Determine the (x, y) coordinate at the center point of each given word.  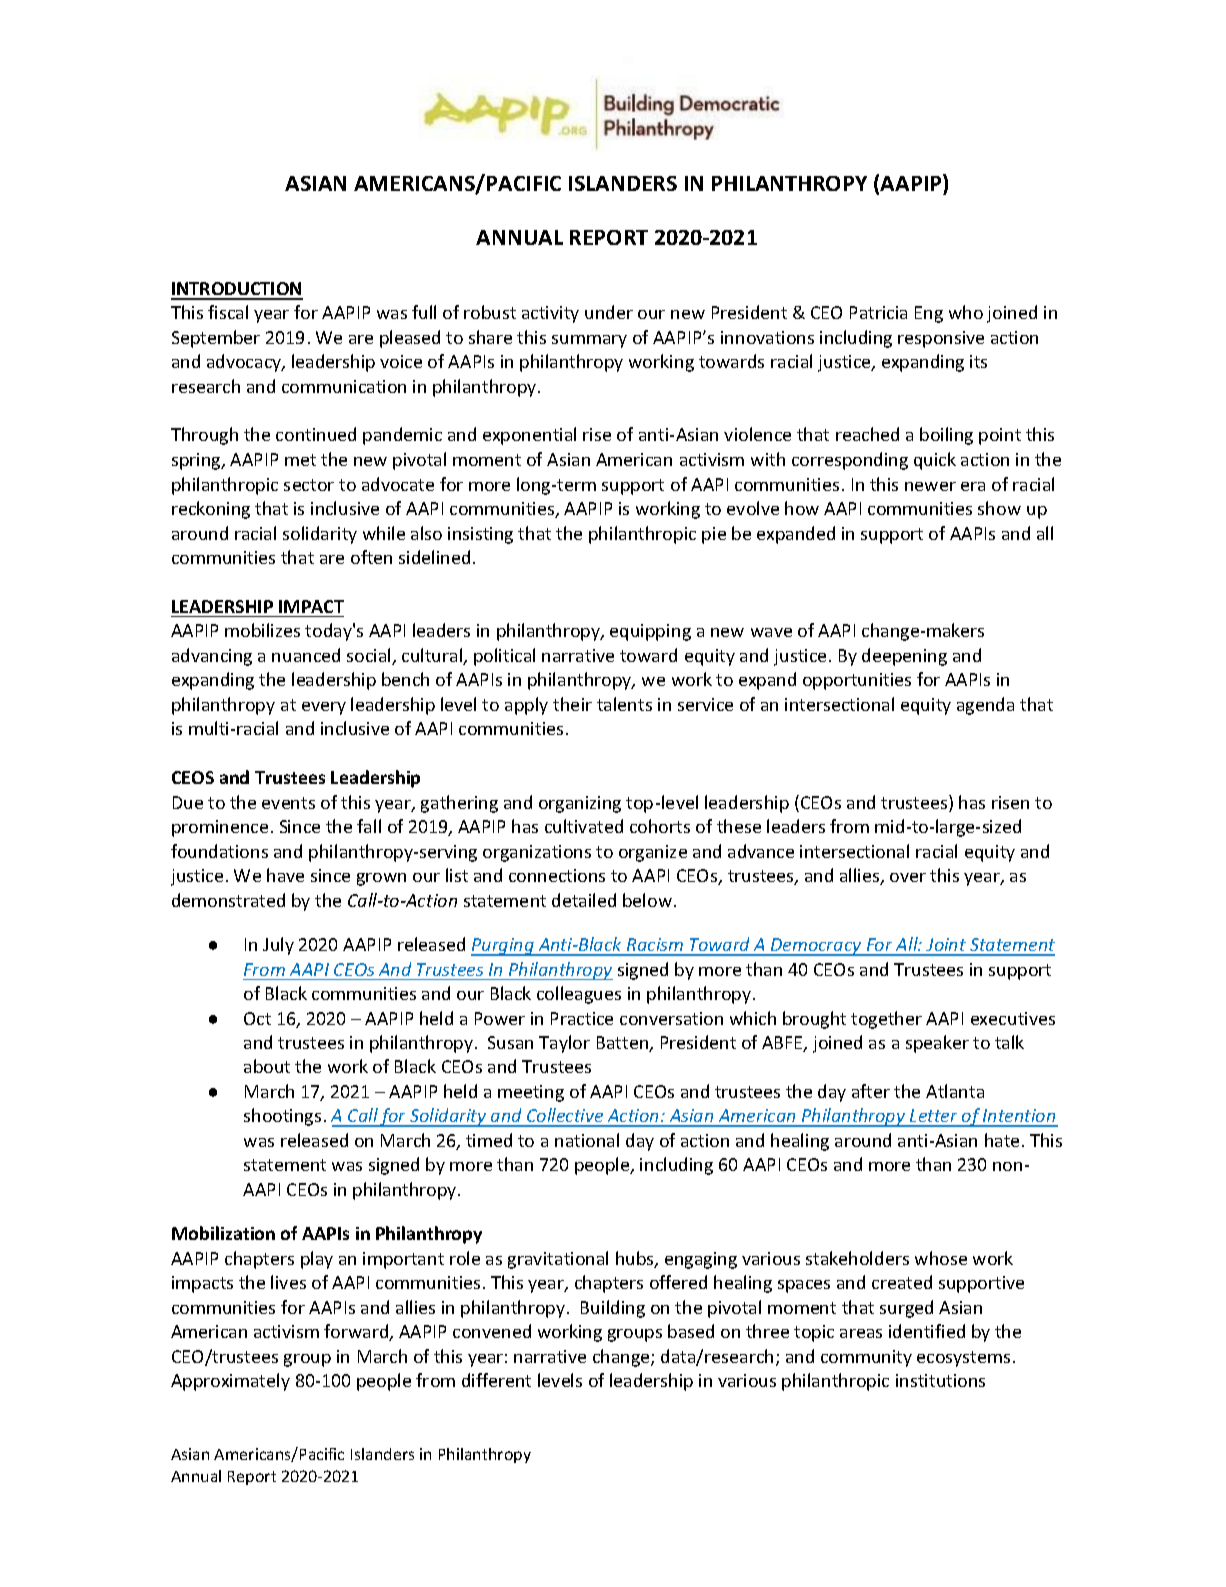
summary (589, 341)
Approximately (230, 1382)
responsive (941, 339)
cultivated (584, 826)
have (285, 875)
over (908, 877)
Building (613, 1309)
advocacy (245, 363)
